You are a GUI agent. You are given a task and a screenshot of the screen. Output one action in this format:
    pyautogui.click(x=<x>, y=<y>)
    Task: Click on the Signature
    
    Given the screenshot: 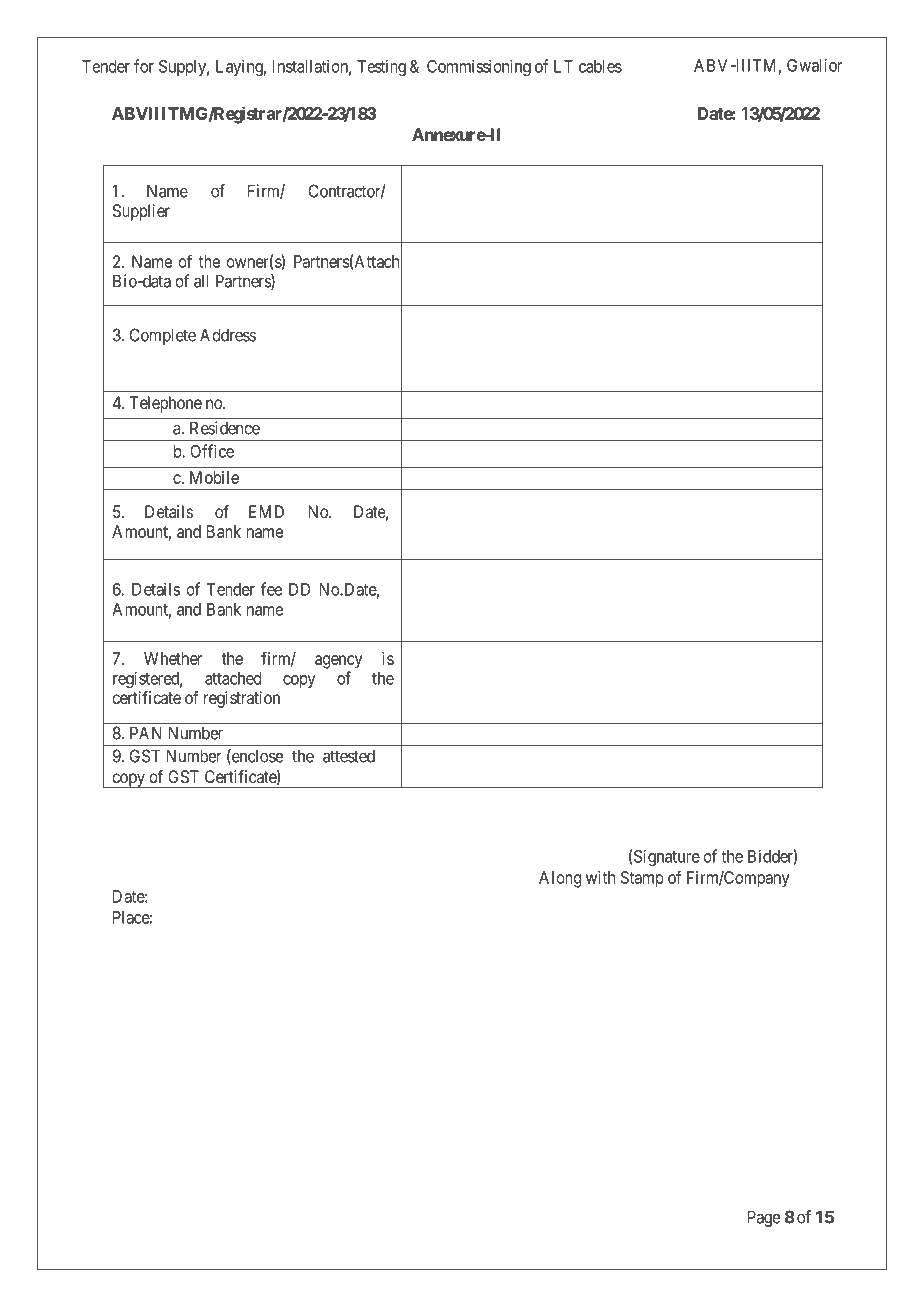 What is the action you would take?
    pyautogui.click(x=667, y=857)
